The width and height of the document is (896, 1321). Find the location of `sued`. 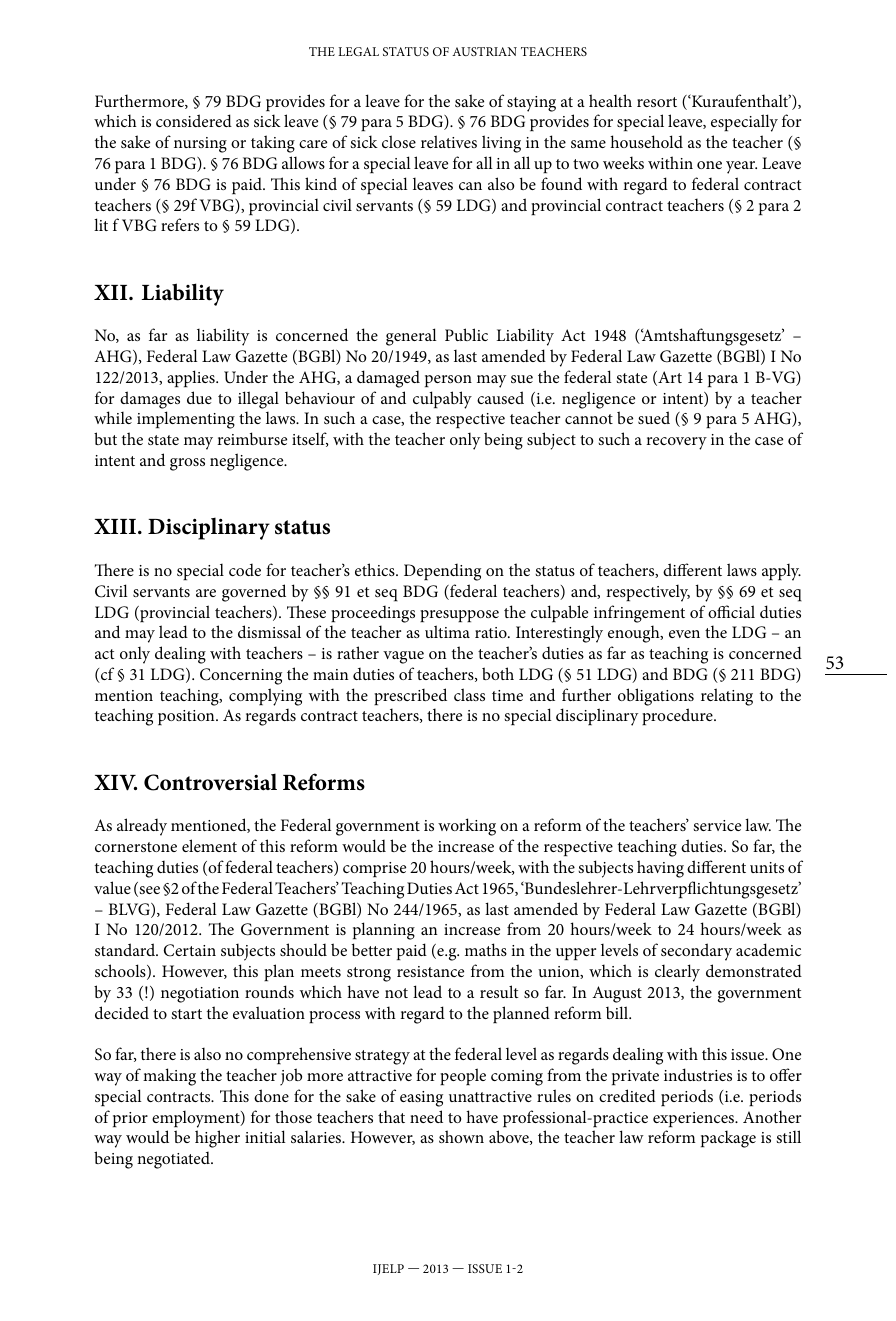

sued is located at coordinates (654, 417).
